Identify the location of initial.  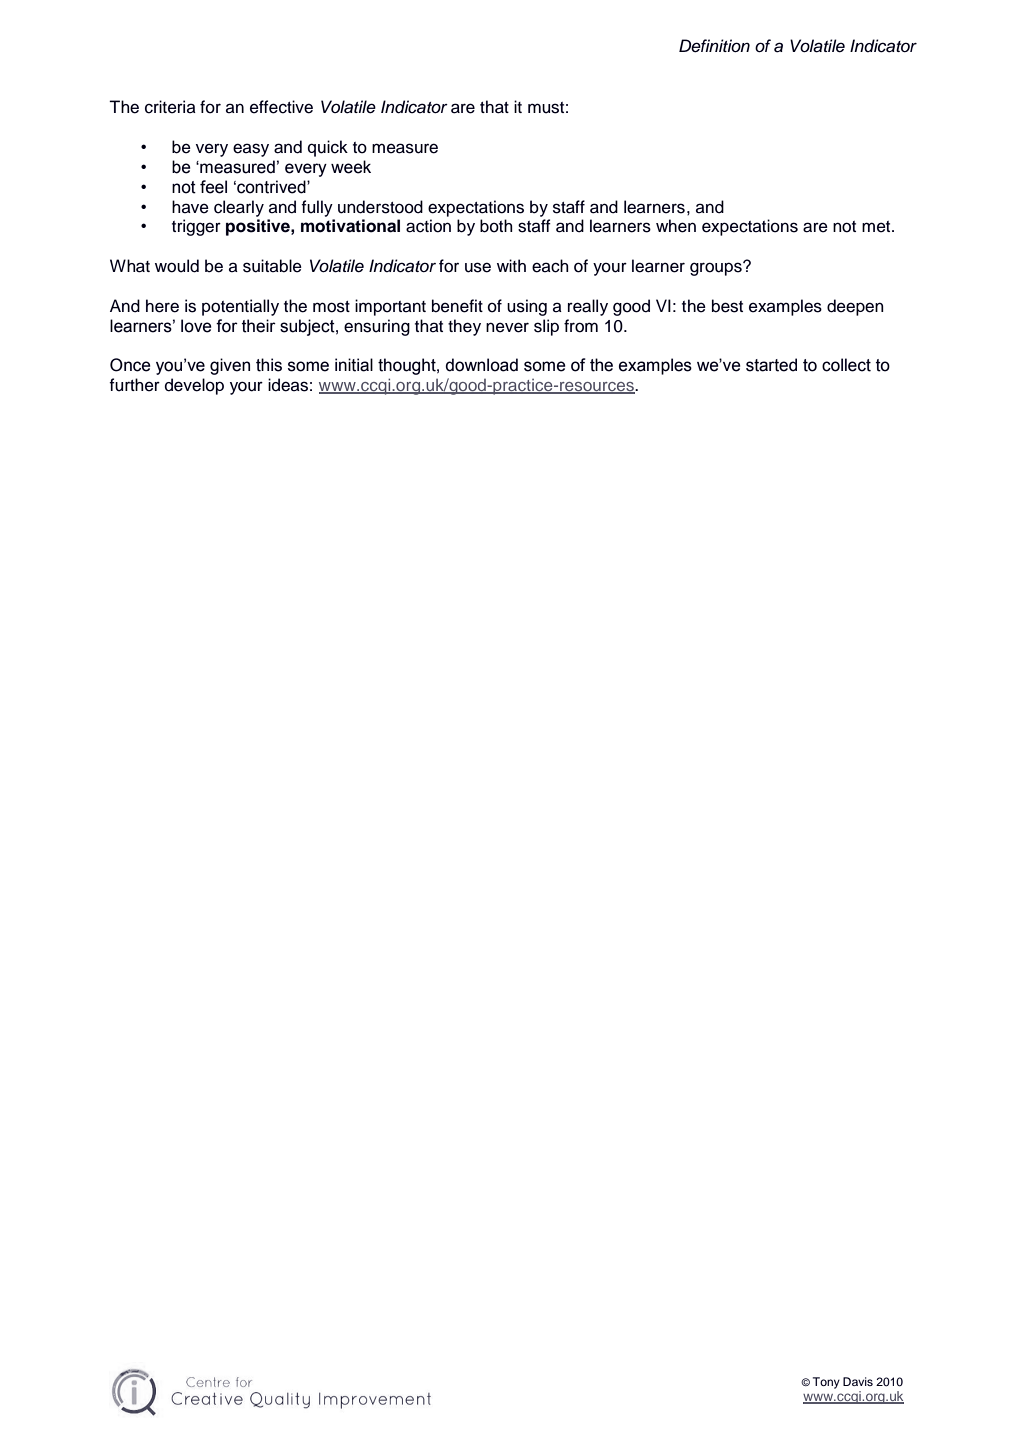
(354, 365).
